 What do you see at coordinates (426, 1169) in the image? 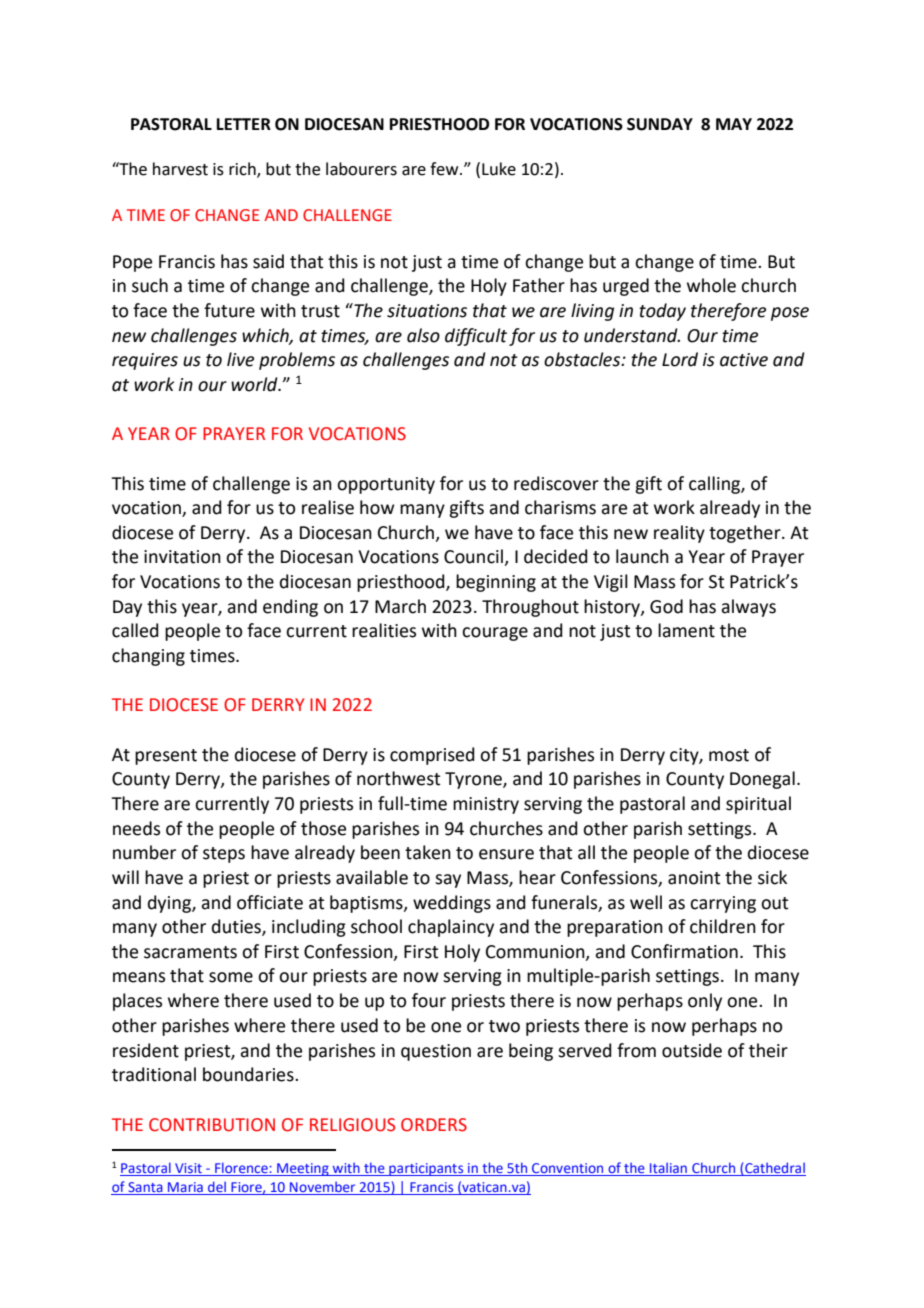
I see `participants` at bounding box center [426, 1169].
